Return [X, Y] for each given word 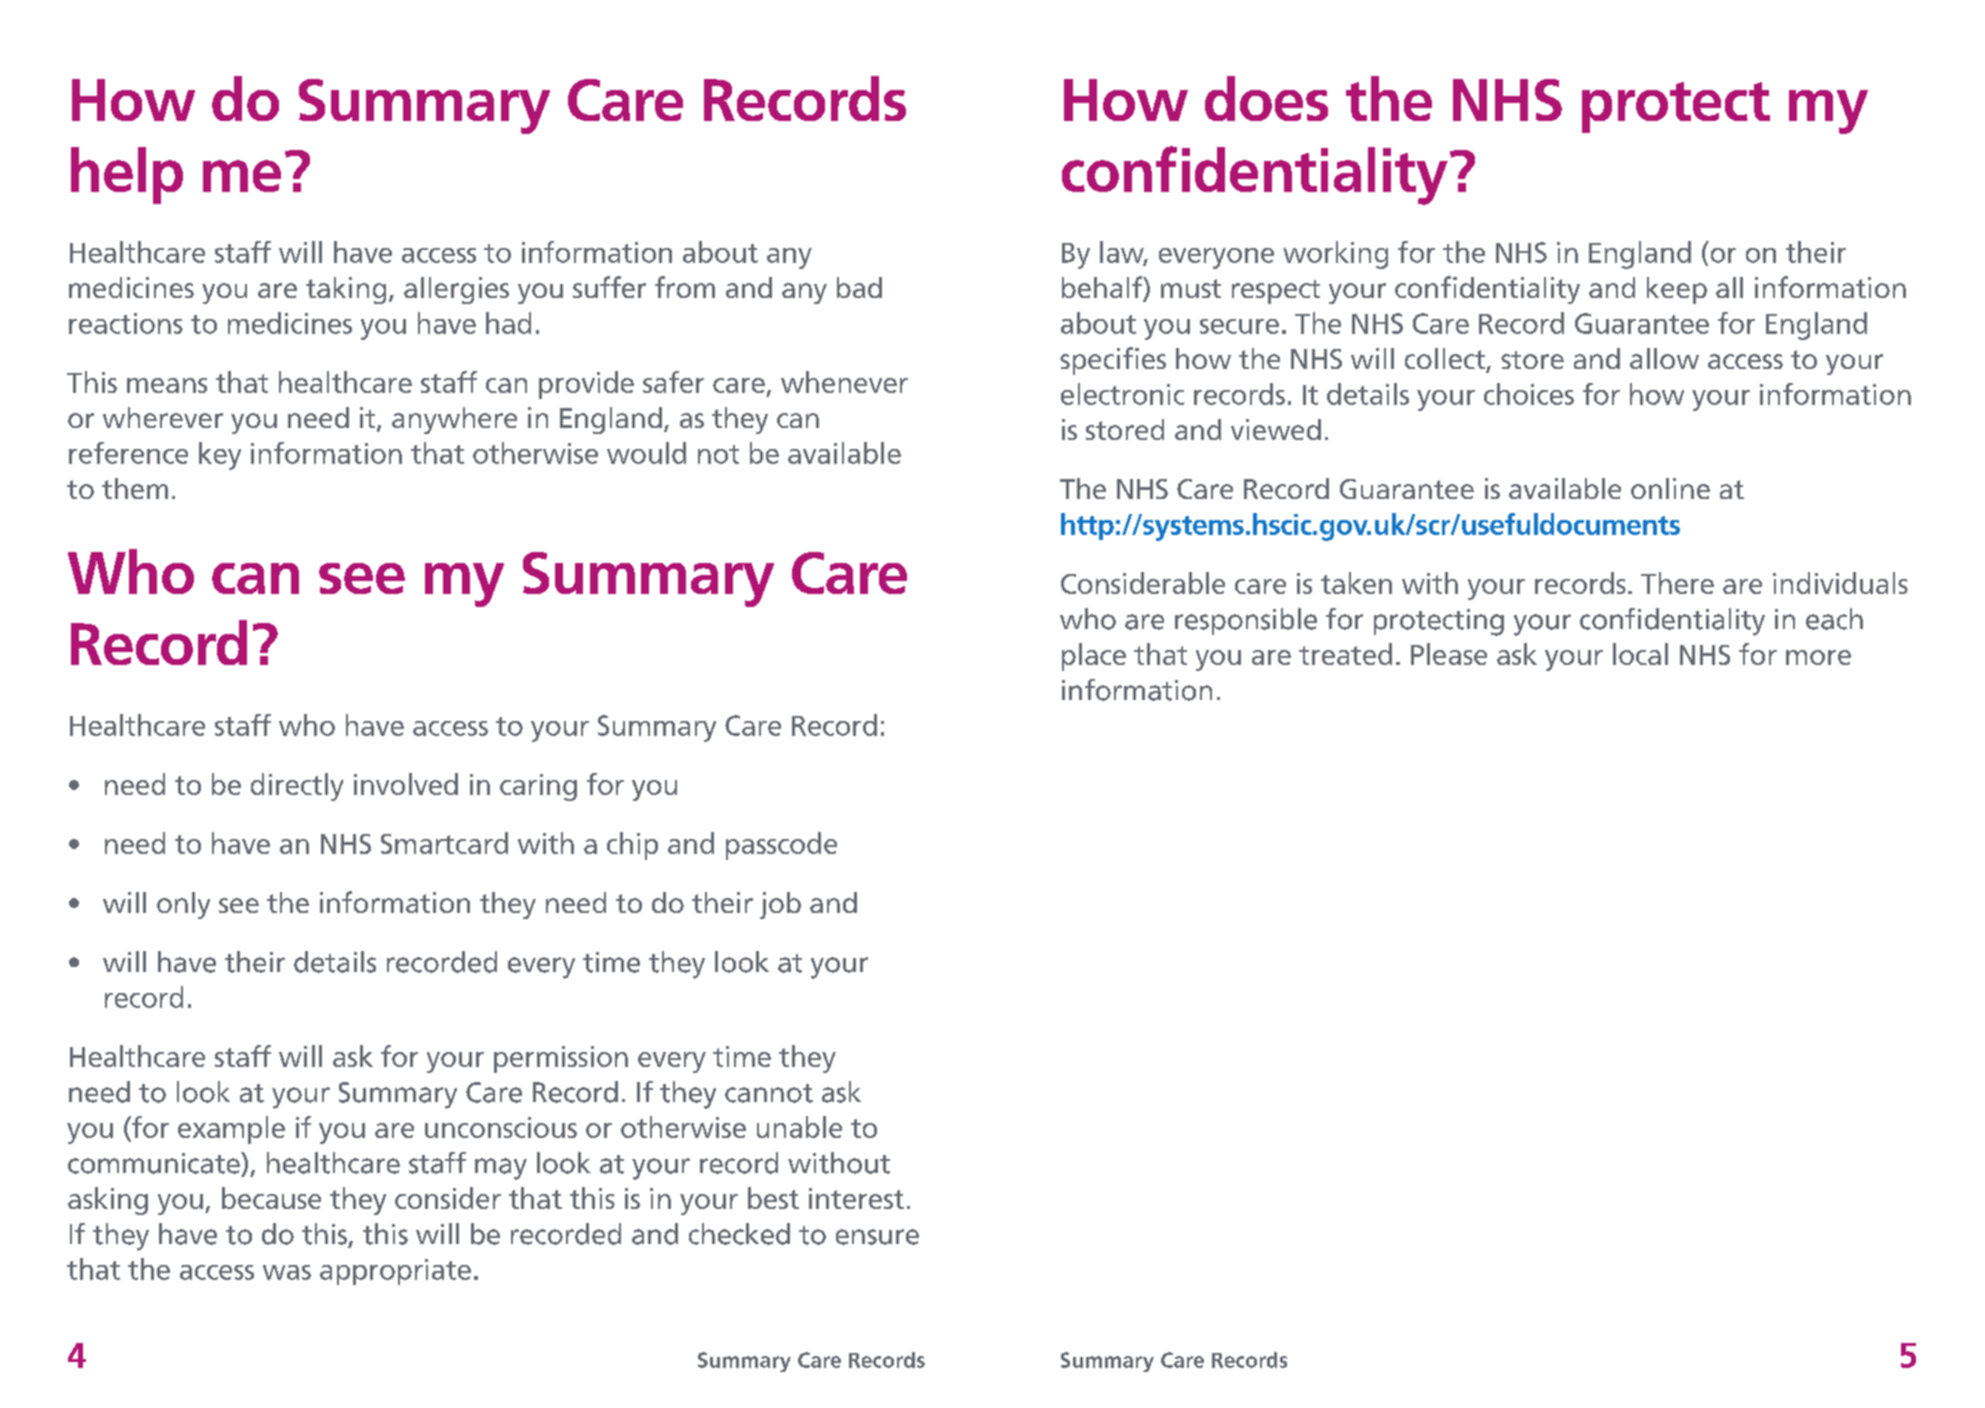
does [1266, 98]
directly [297, 787]
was [287, 1272]
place [1094, 657]
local [1640, 654]
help [127, 175]
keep [1677, 290]
